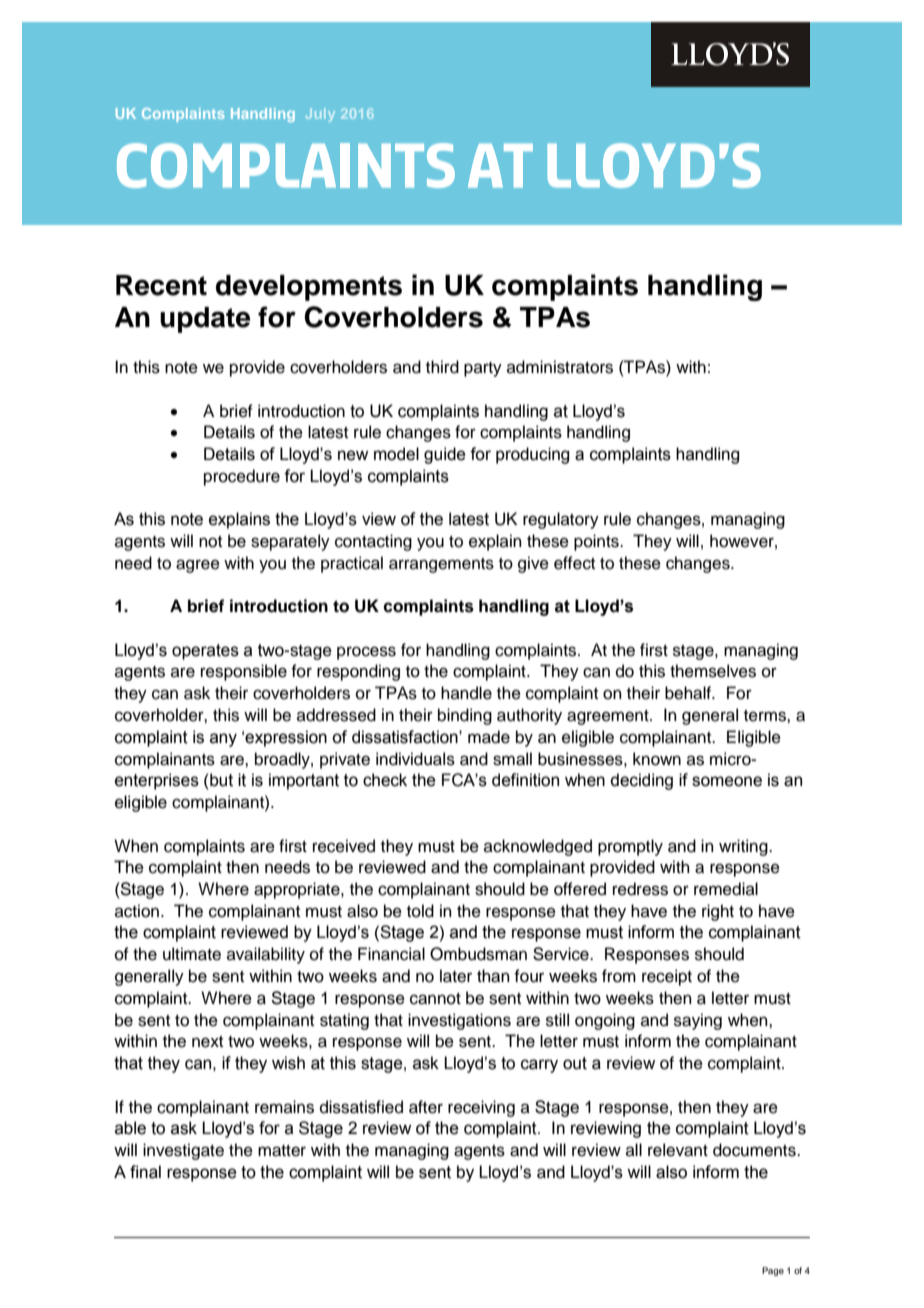 This screenshot has height=1308, width=924. What do you see at coordinates (689, 693) in the screenshot?
I see `behalf` at bounding box center [689, 693].
